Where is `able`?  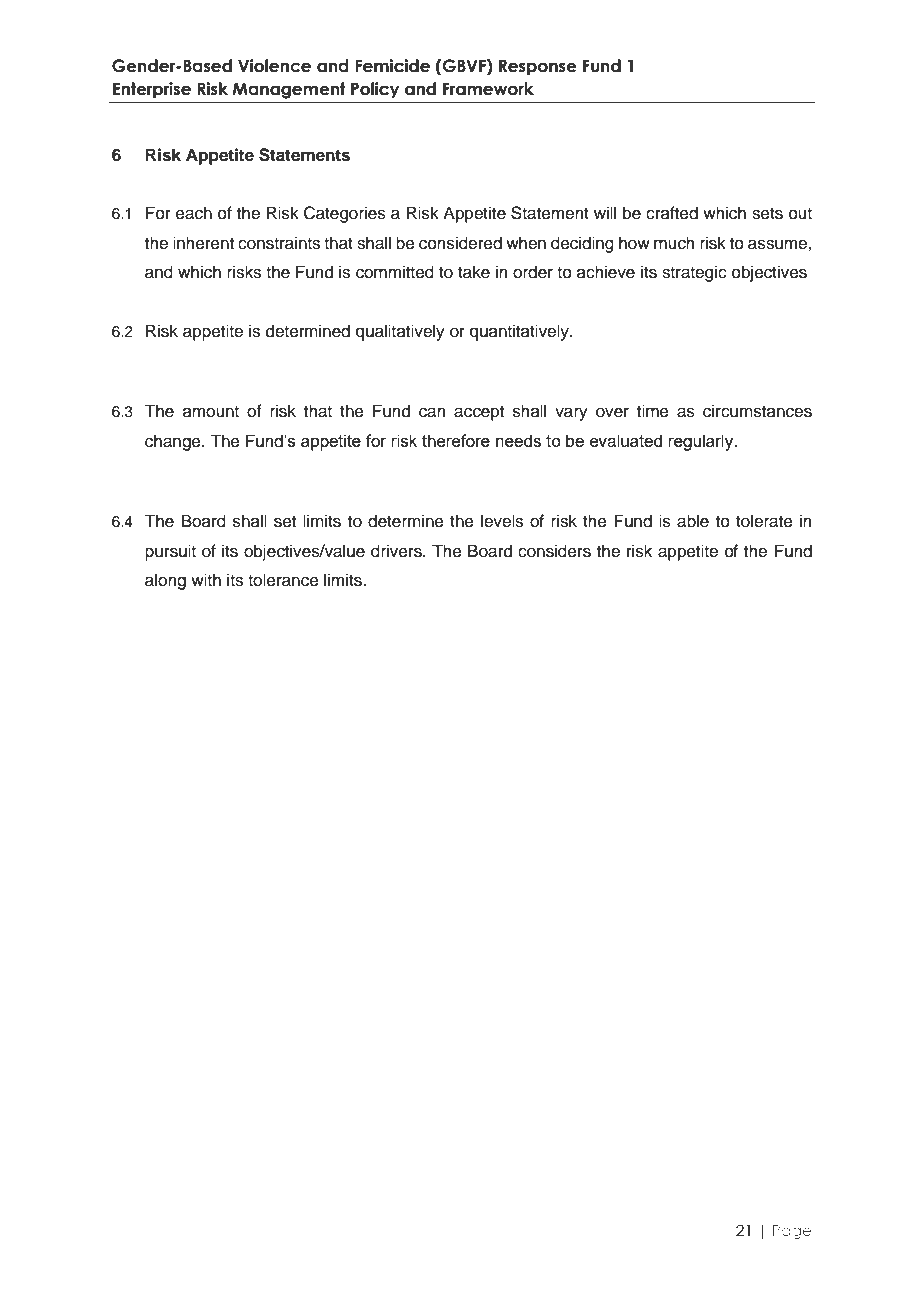
able is located at coordinates (693, 521).
